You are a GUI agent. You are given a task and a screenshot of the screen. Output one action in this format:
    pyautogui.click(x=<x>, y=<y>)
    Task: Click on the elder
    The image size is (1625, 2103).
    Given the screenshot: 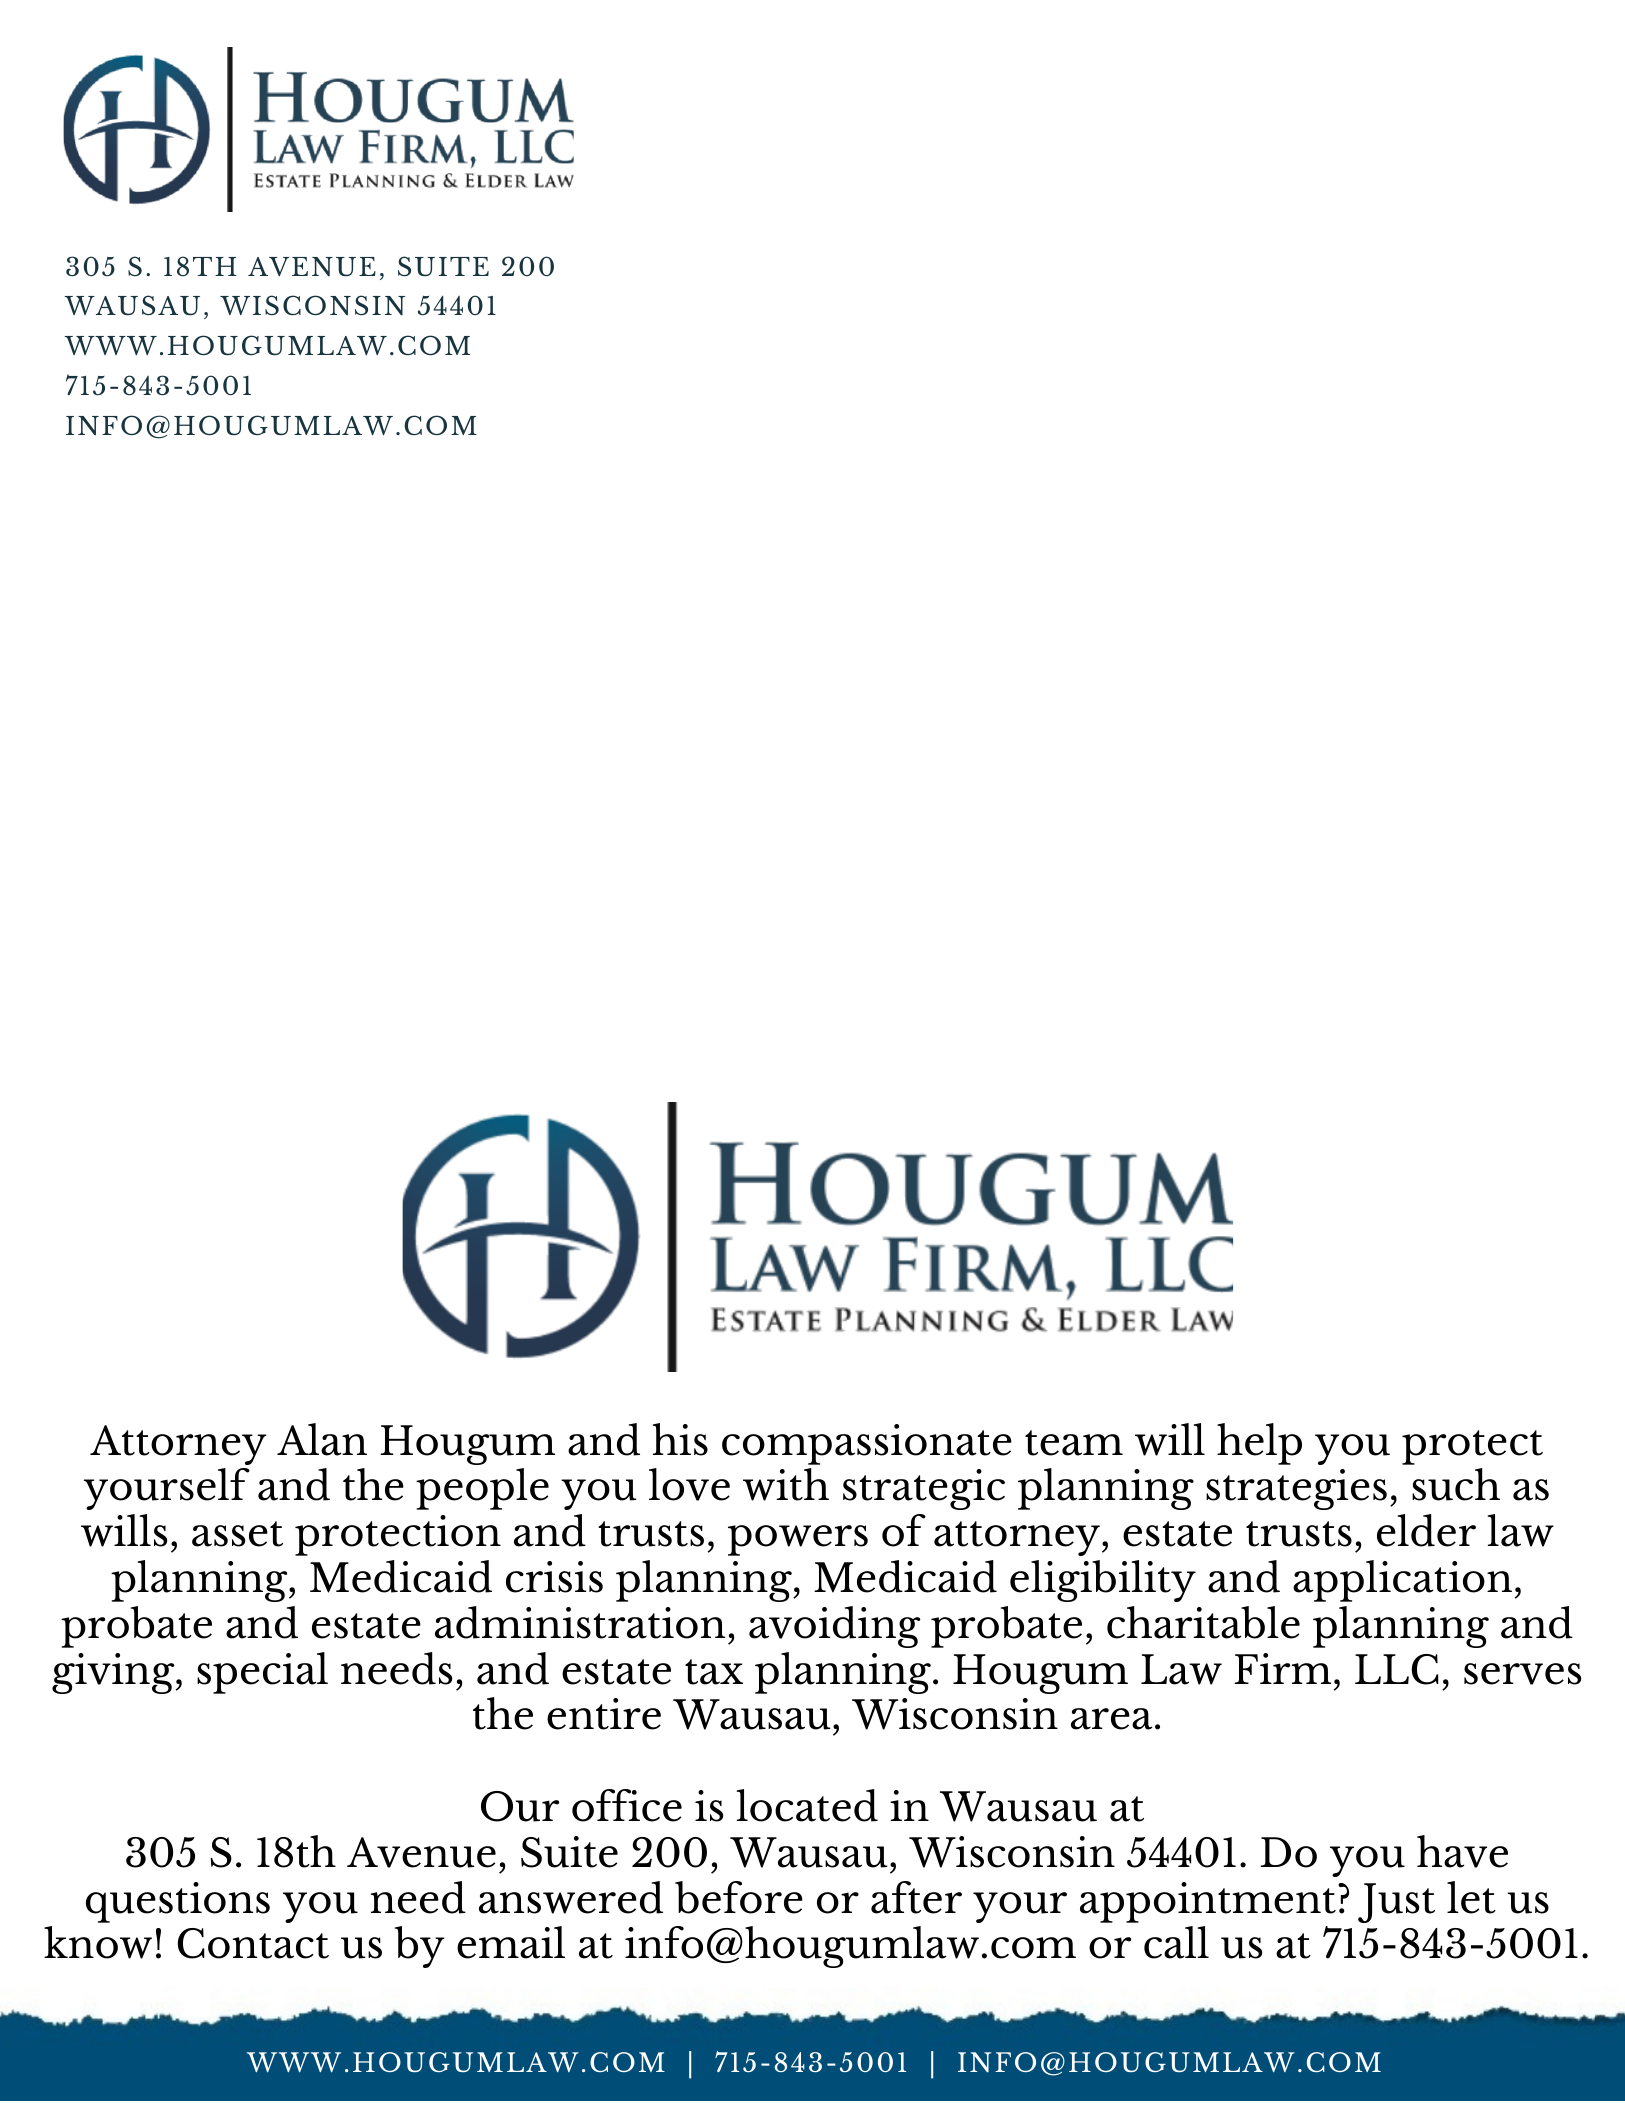 What is the action you would take?
    pyautogui.click(x=1426, y=1530)
